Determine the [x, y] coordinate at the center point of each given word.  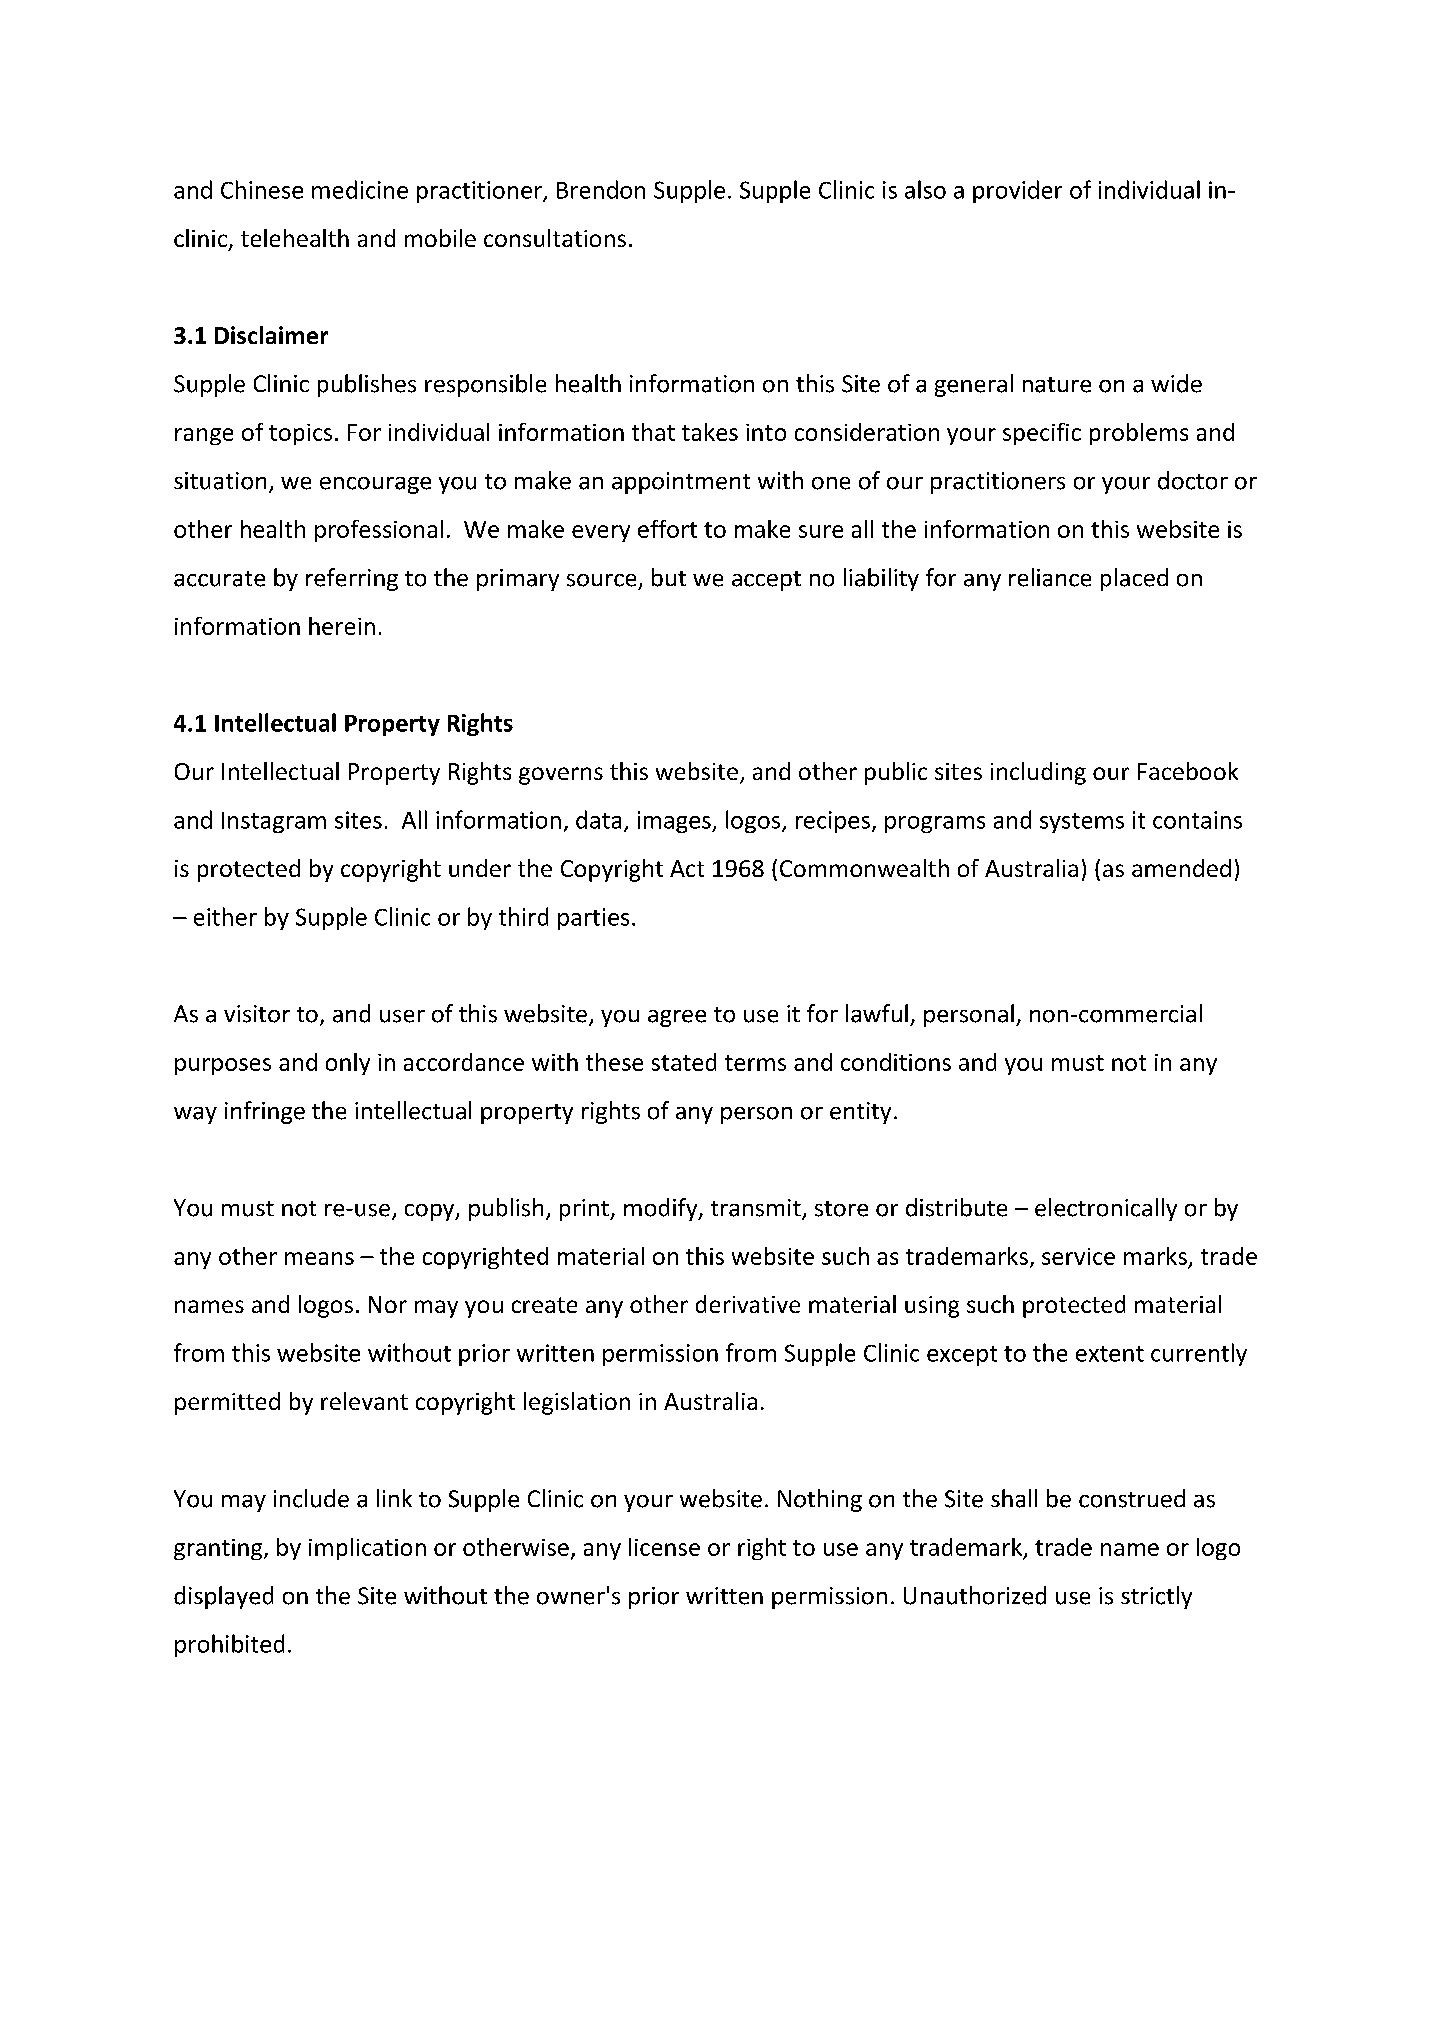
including [1038, 773]
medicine [360, 189]
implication [367, 1549]
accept [766, 581]
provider [1017, 191]
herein [342, 626]
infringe [265, 1112]
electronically [1106, 1209]
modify [662, 1209]
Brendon [601, 189]
